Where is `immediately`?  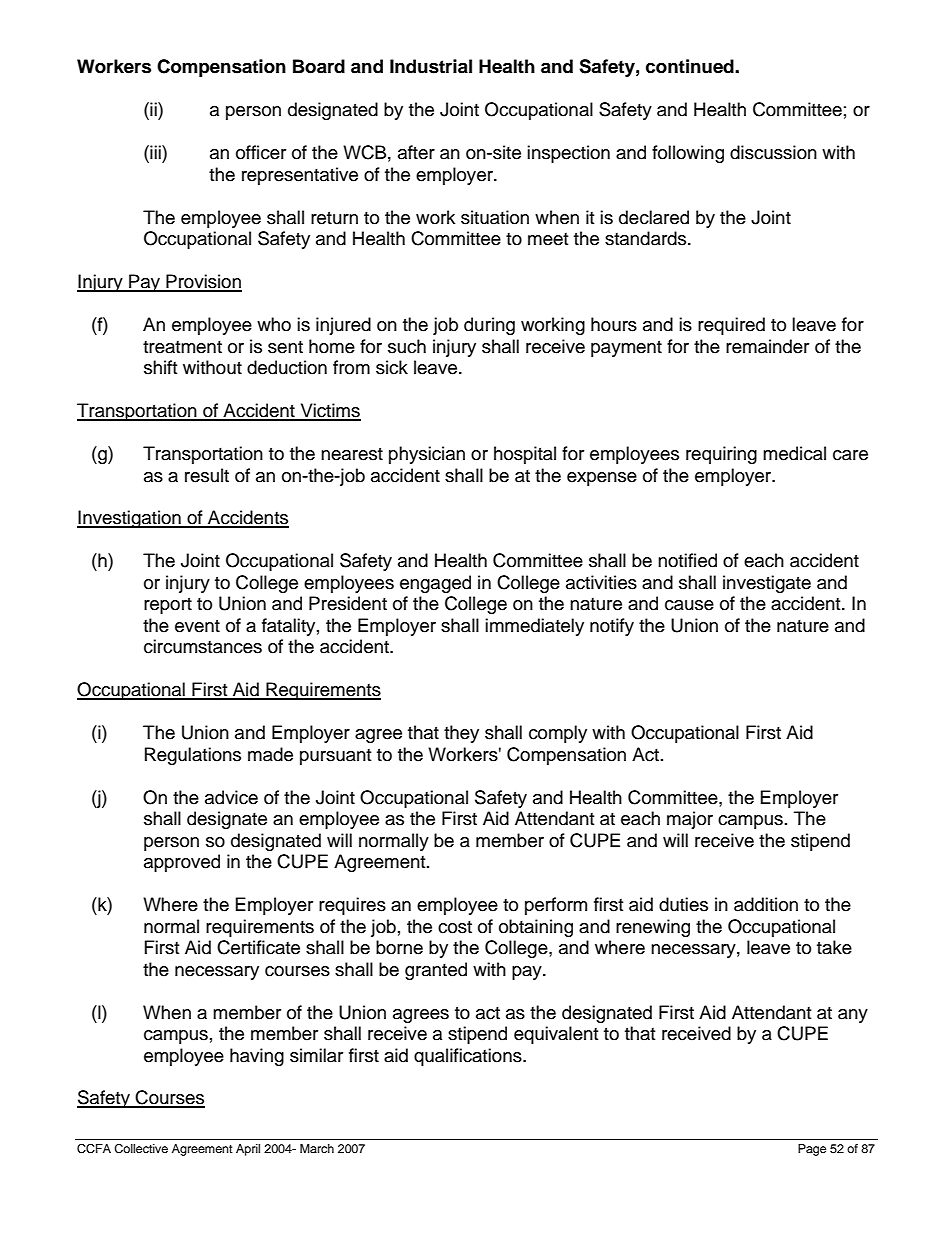 immediately is located at coordinates (534, 627).
